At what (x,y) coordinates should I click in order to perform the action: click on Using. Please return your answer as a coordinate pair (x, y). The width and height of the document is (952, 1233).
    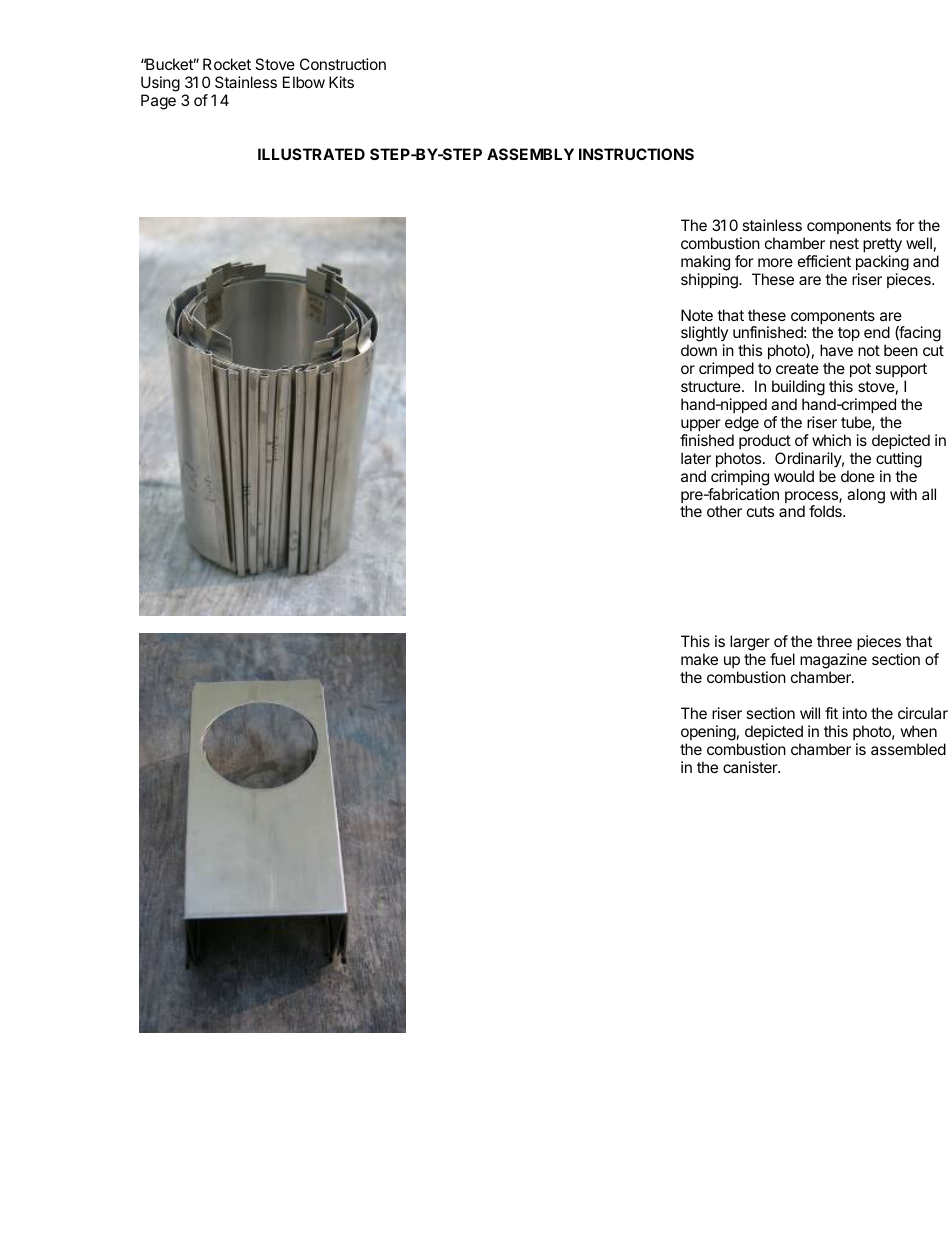
    Looking at the image, I should click on (160, 84).
